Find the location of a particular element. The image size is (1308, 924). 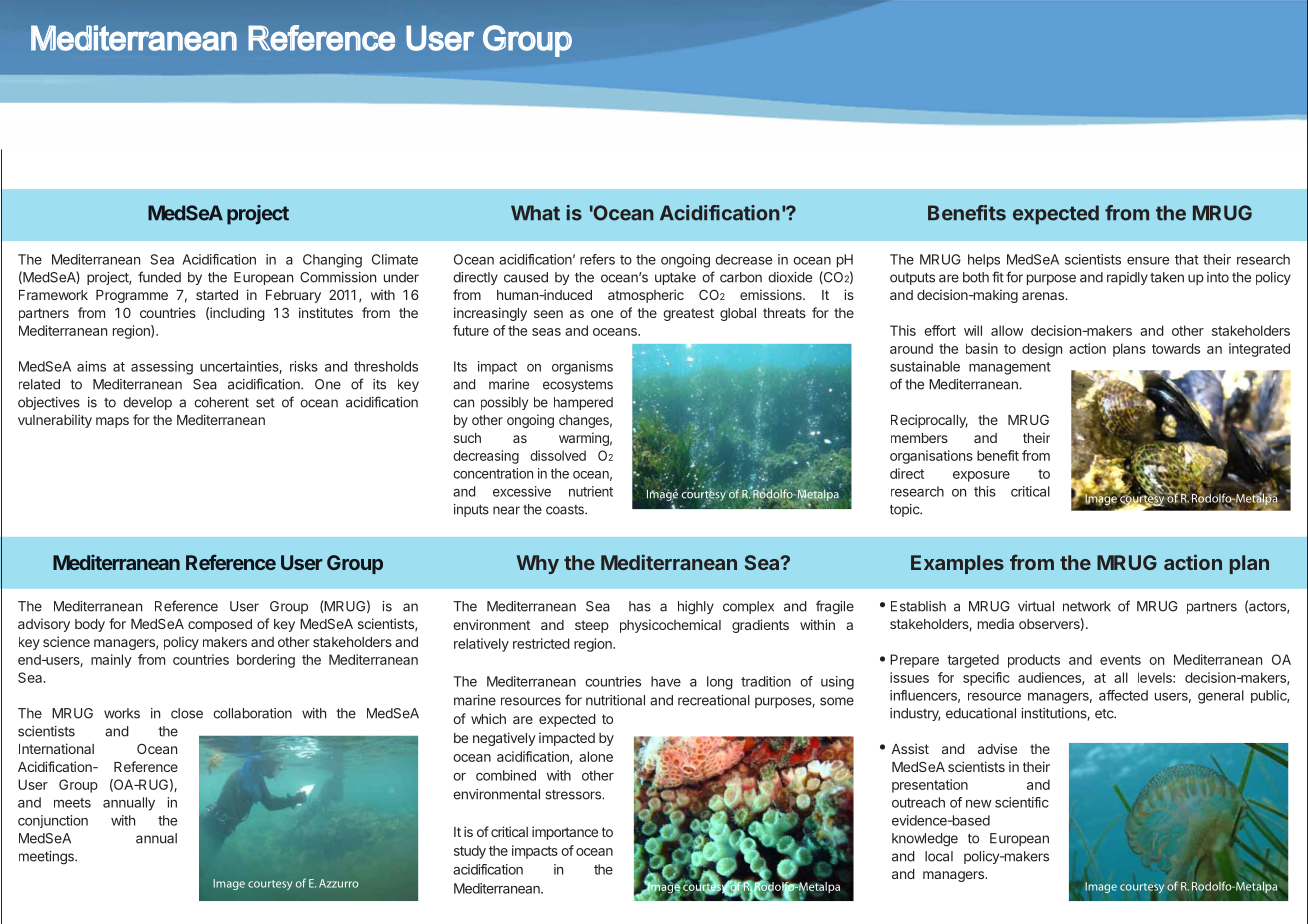

members is located at coordinates (919, 438).
